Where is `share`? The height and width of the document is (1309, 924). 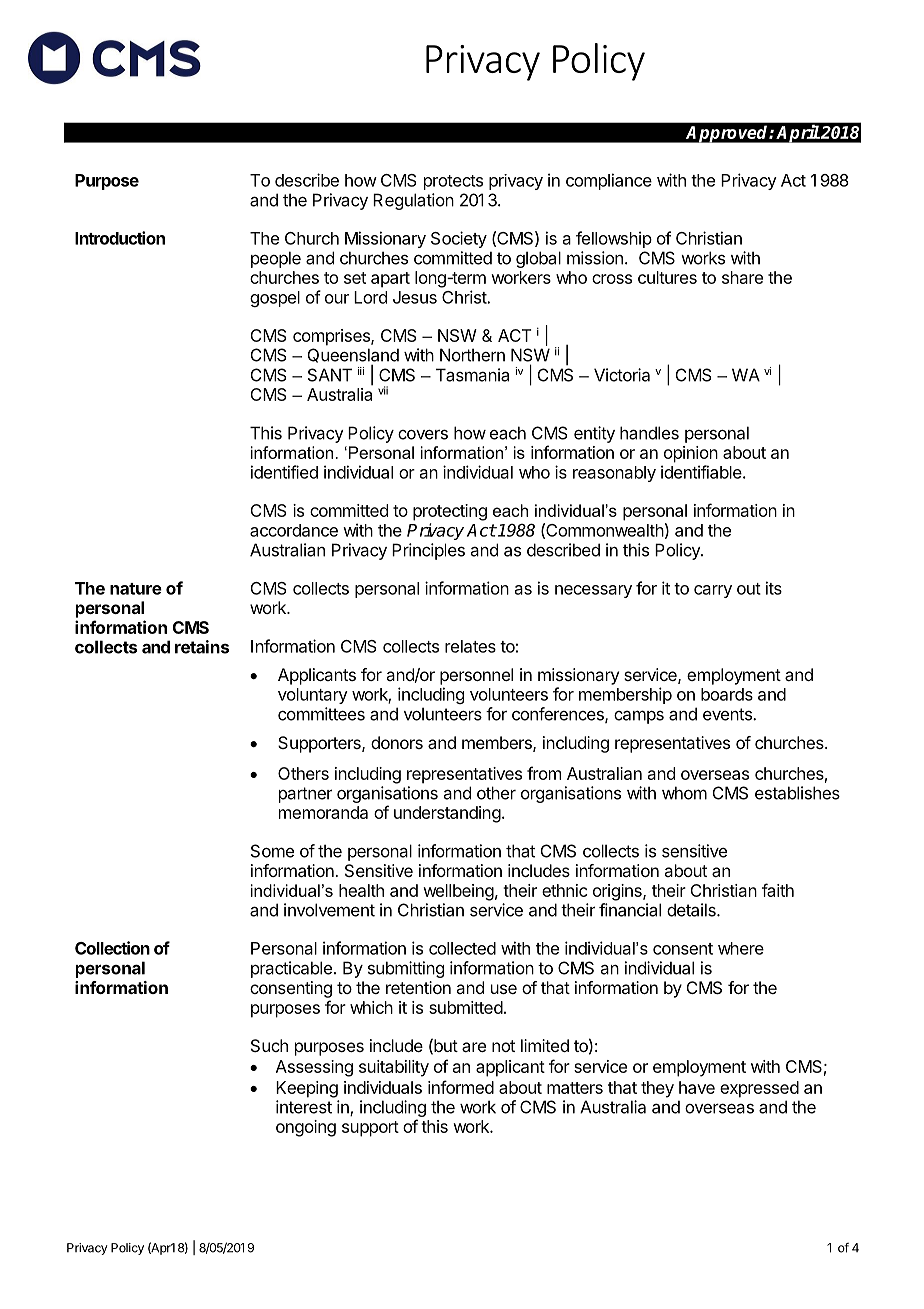 share is located at coordinates (742, 277).
